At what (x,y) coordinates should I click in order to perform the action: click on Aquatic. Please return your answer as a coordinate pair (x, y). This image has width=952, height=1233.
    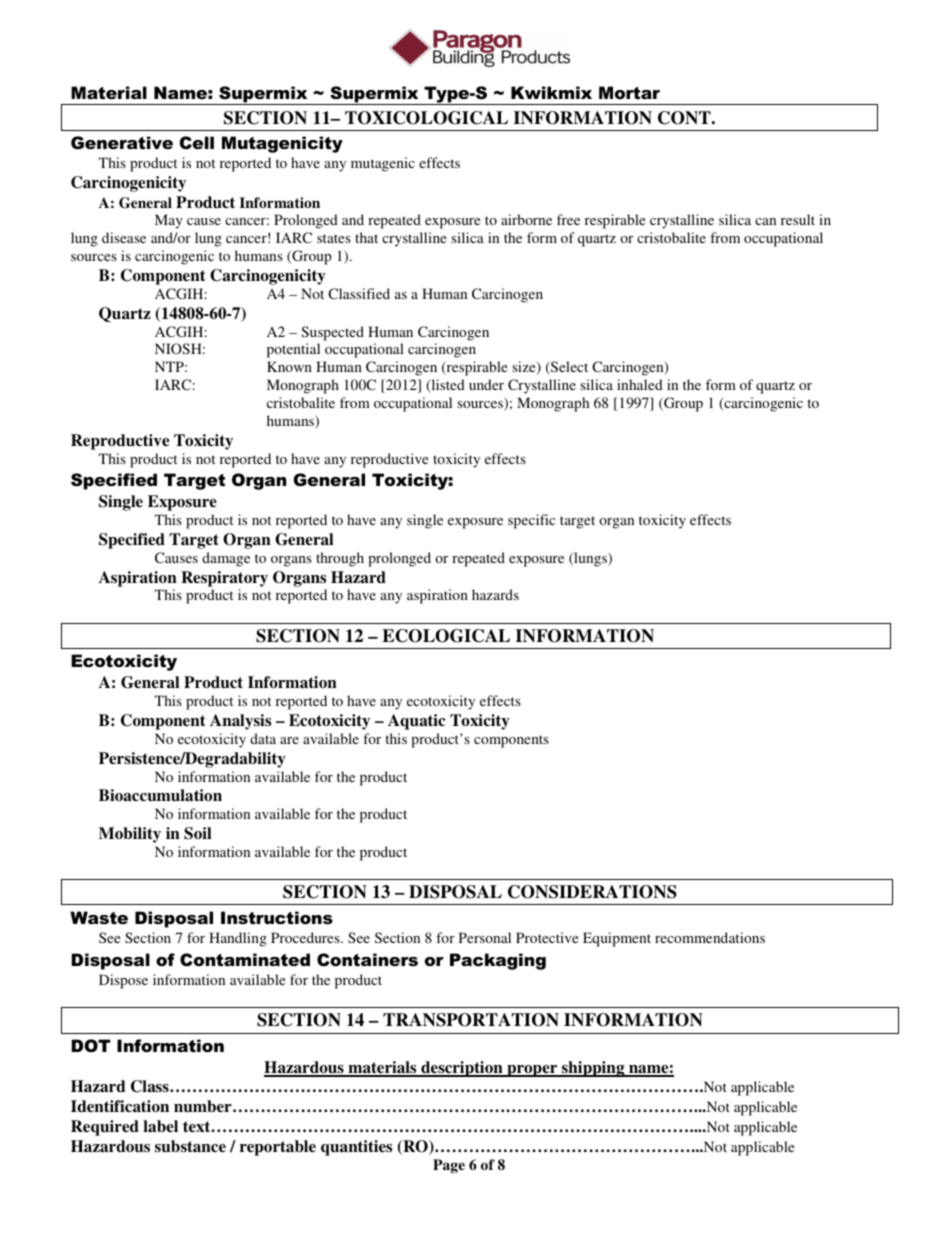
    Looking at the image, I should click on (416, 722).
